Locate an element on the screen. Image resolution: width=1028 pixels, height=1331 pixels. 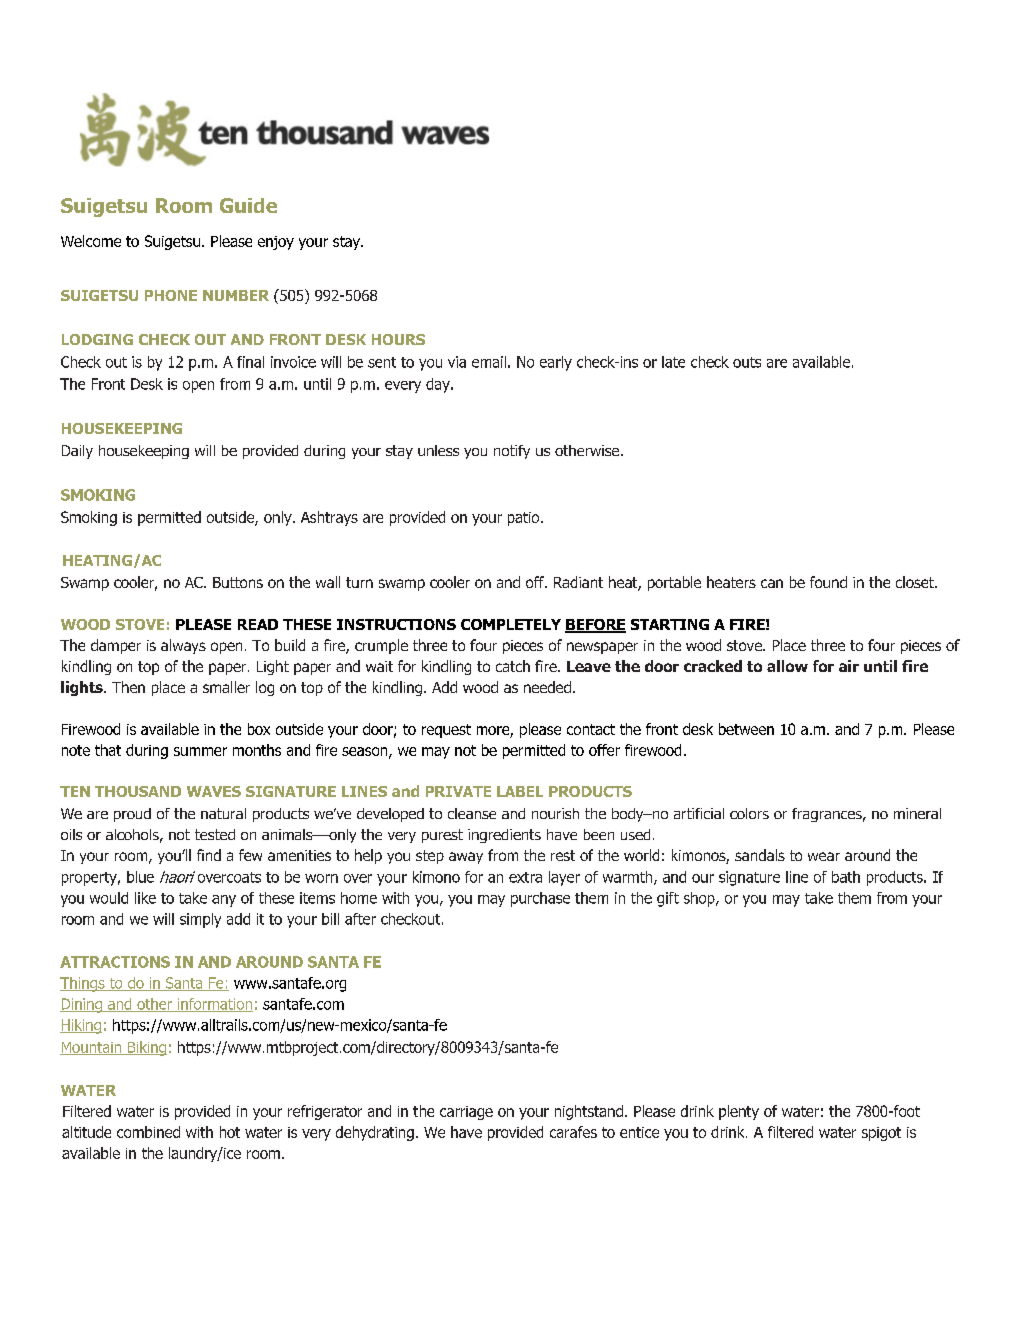
HOURS is located at coordinates (398, 339).
